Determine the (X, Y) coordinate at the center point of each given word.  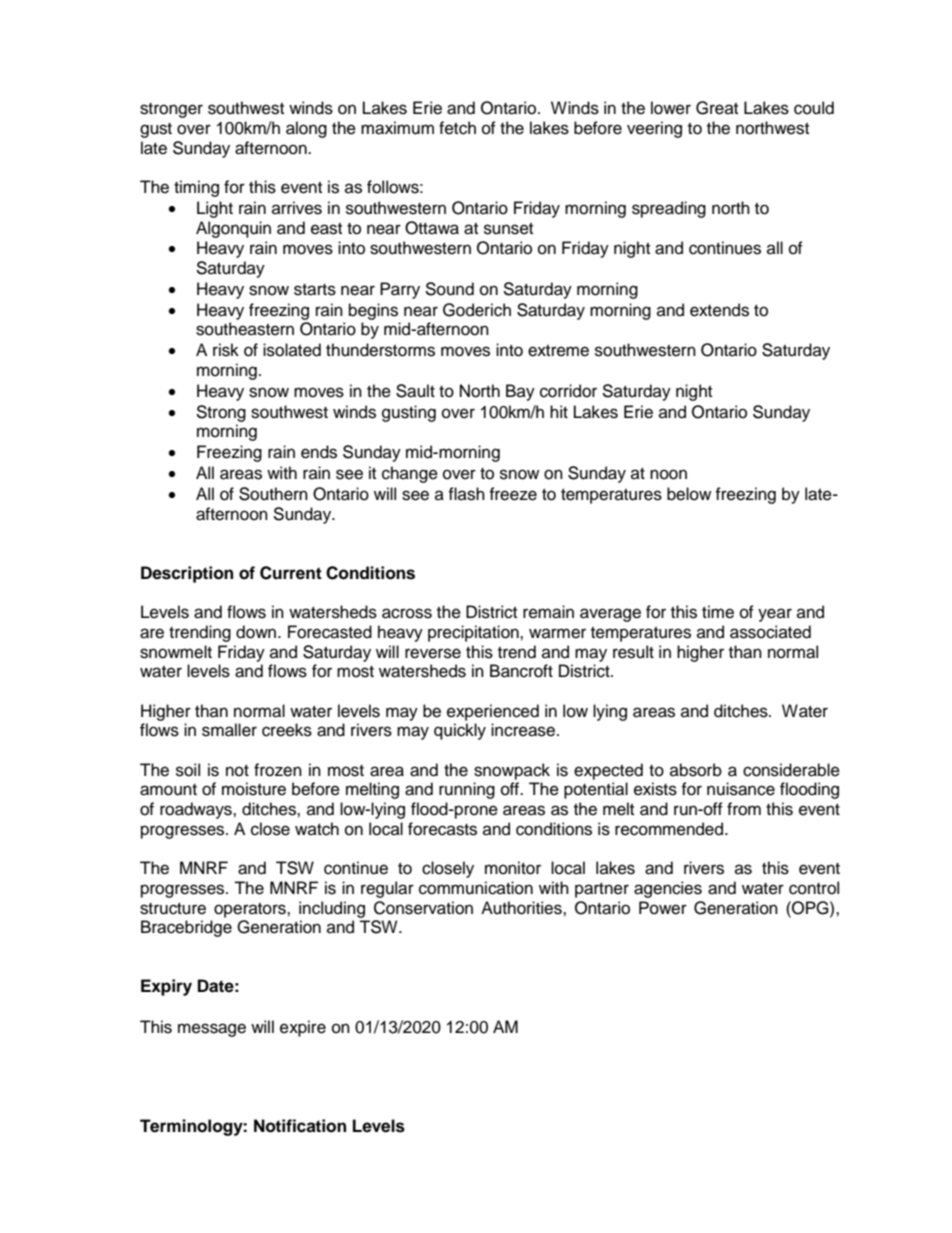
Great (717, 108)
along (306, 129)
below (689, 494)
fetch (457, 128)
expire (303, 1028)
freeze (513, 494)
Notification (300, 1126)
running (467, 790)
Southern (273, 494)
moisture (254, 789)
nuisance (741, 789)
